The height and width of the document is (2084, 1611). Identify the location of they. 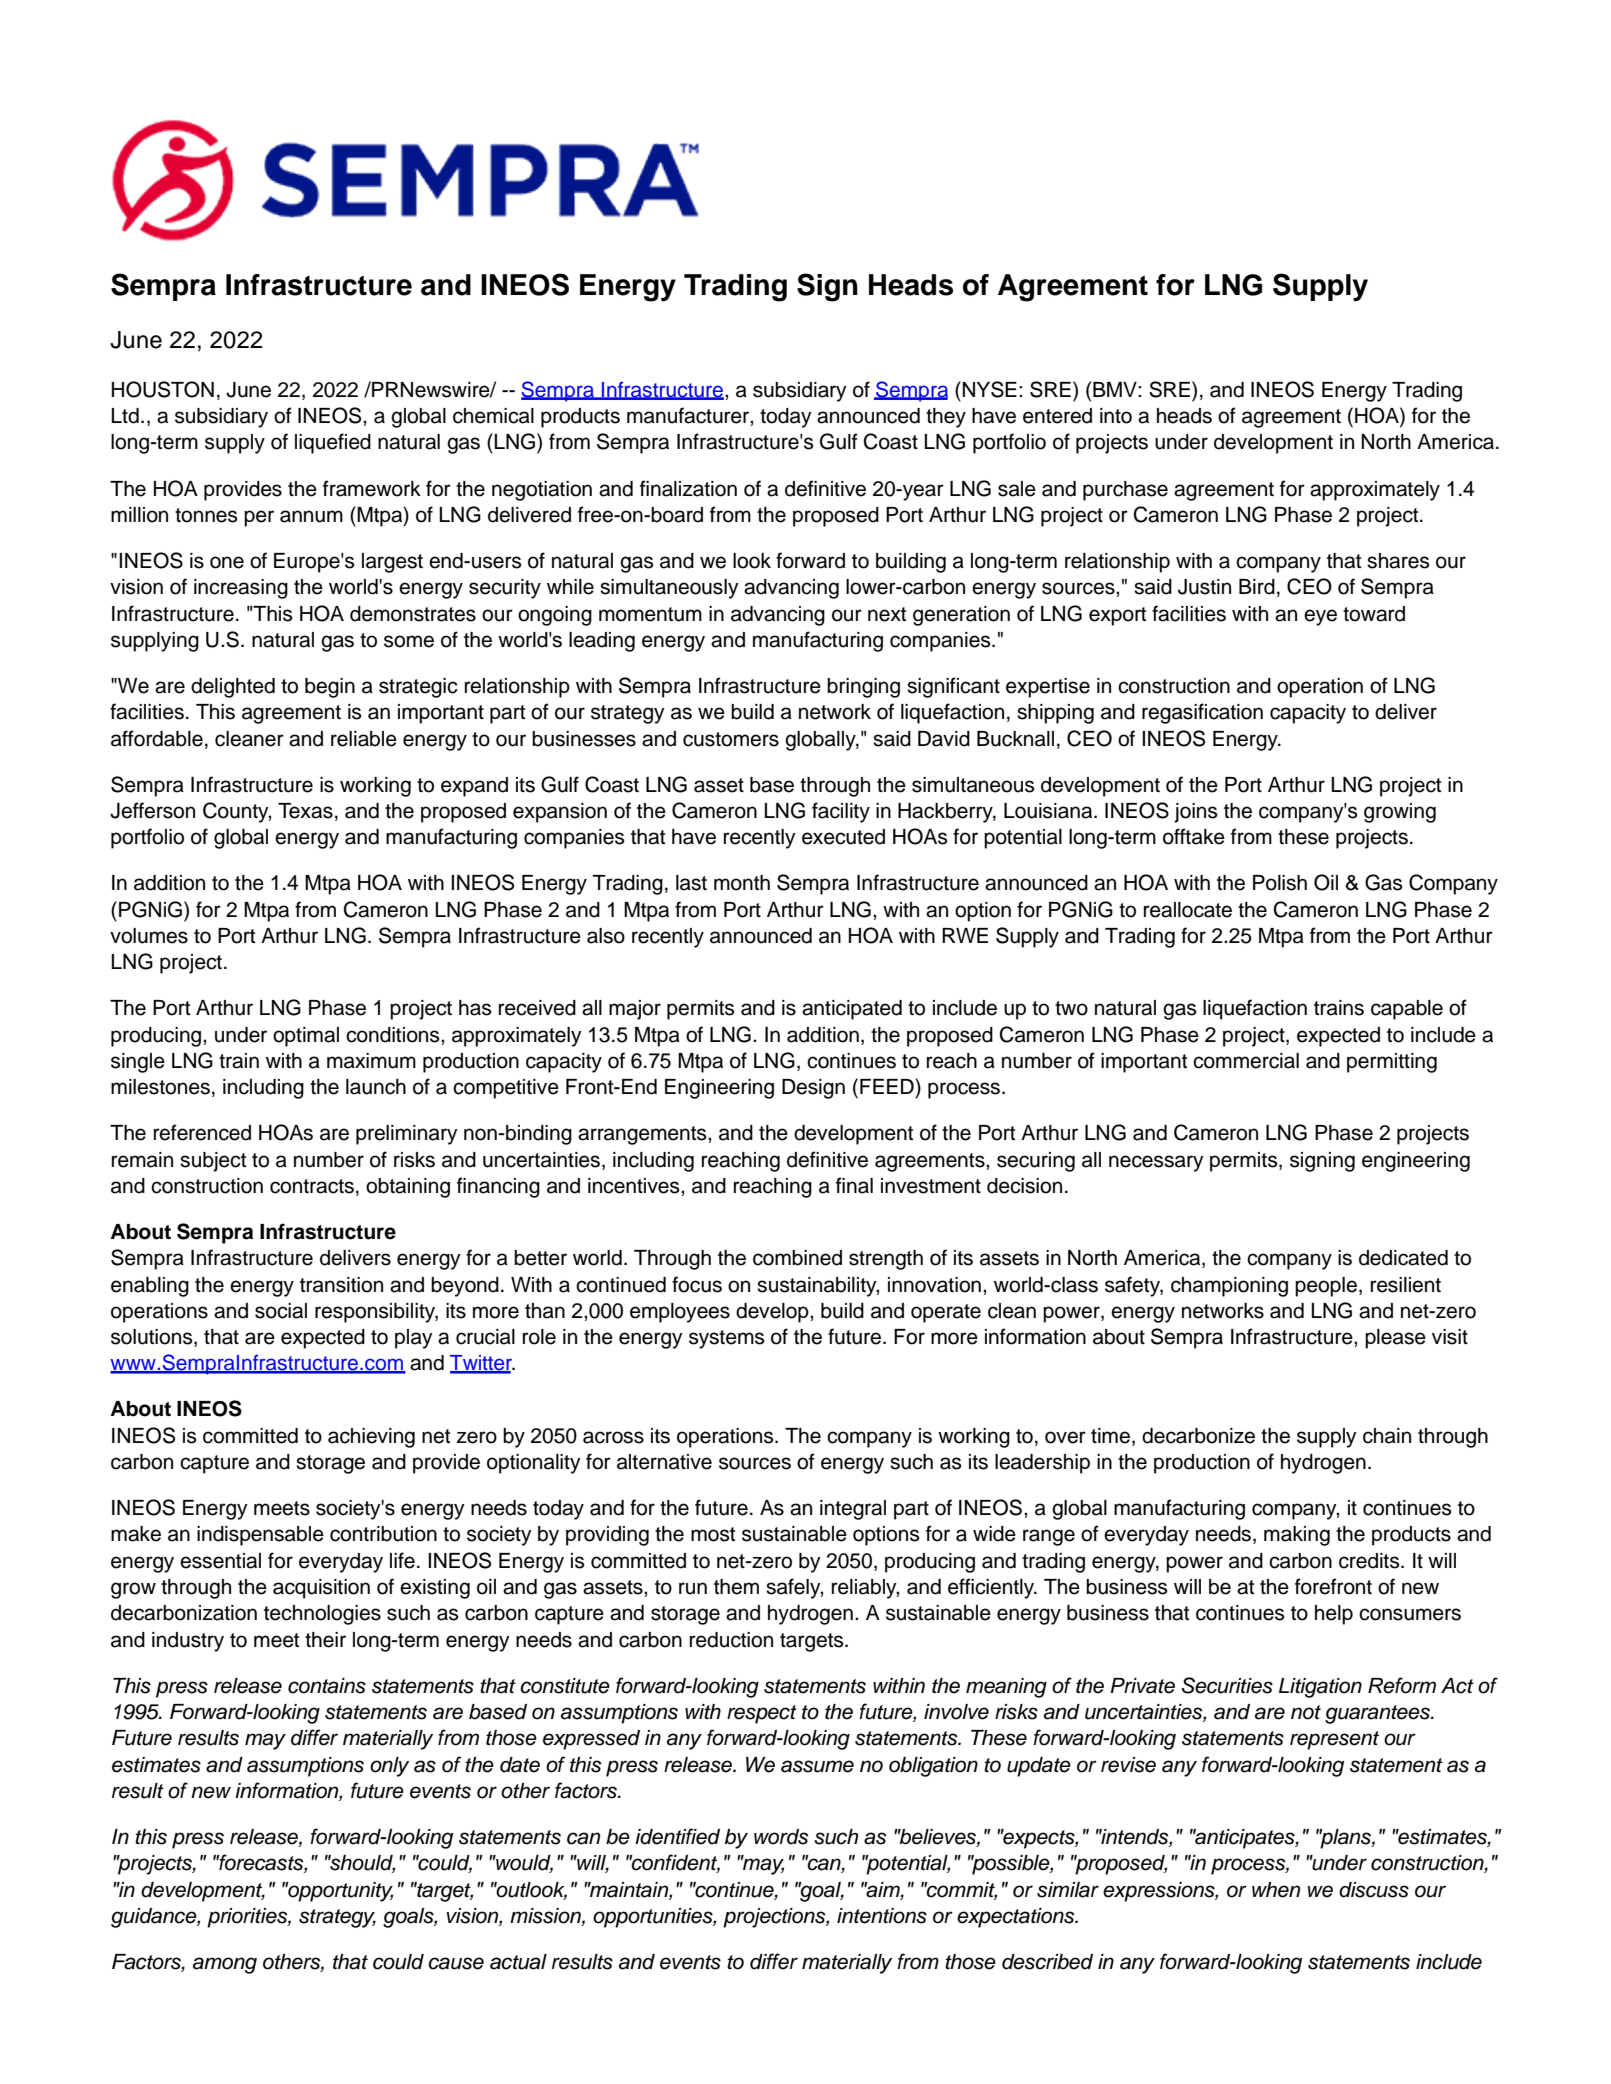
(946, 418).
